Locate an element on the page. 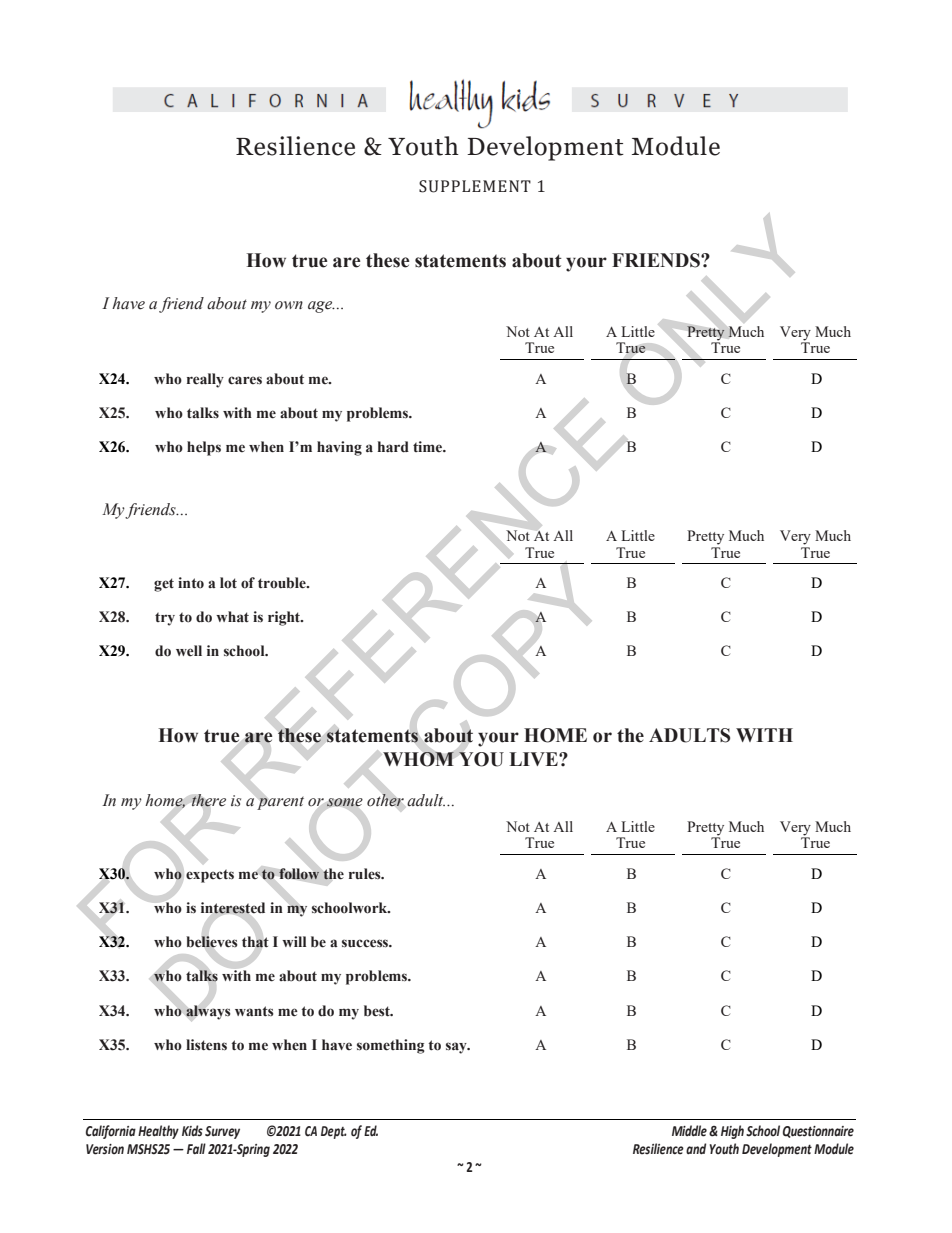  believes is located at coordinates (212, 942).
